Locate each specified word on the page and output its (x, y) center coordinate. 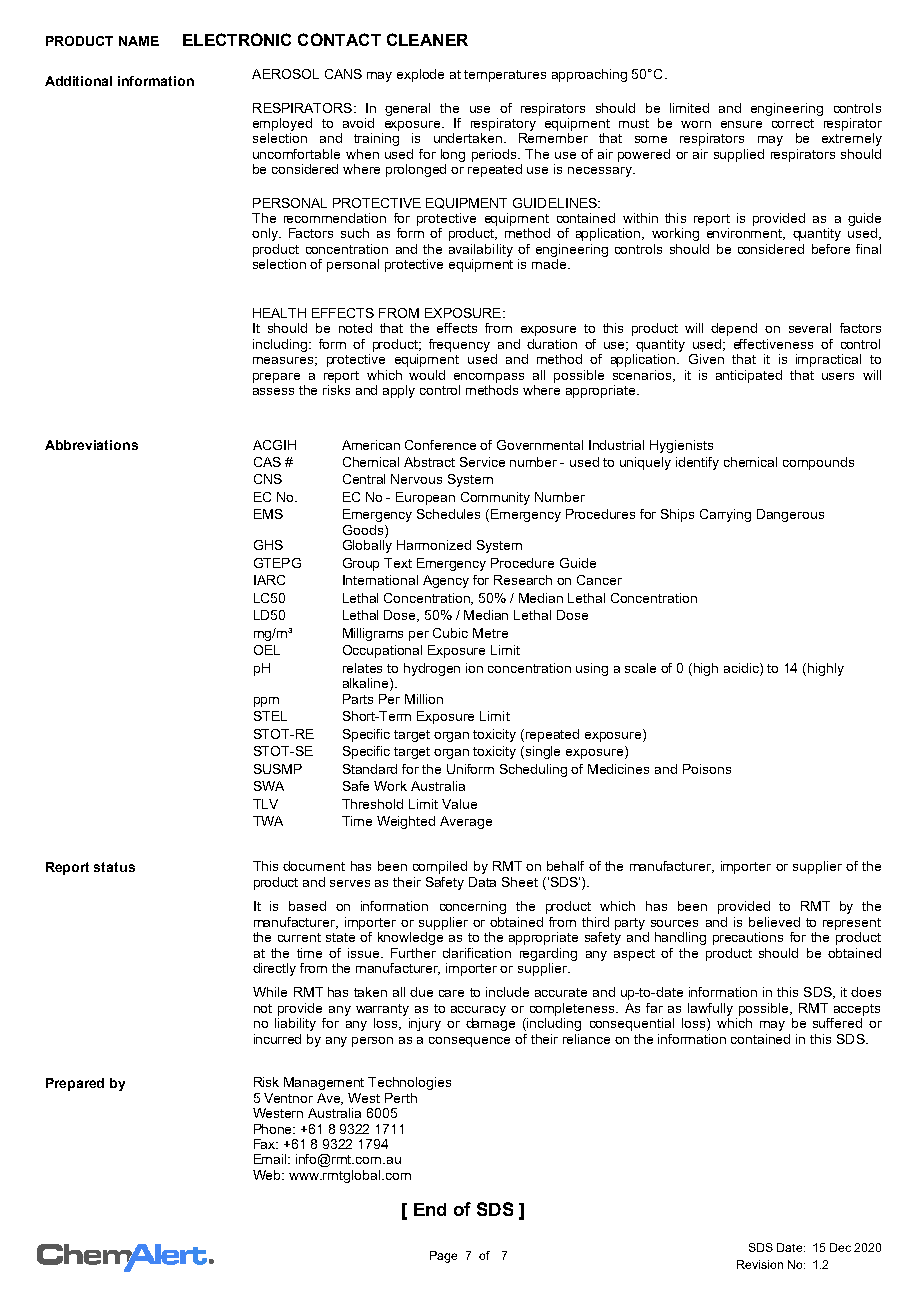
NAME (139, 41)
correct (793, 123)
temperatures (505, 76)
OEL (267, 650)
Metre (490, 633)
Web (268, 1175)
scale (640, 668)
